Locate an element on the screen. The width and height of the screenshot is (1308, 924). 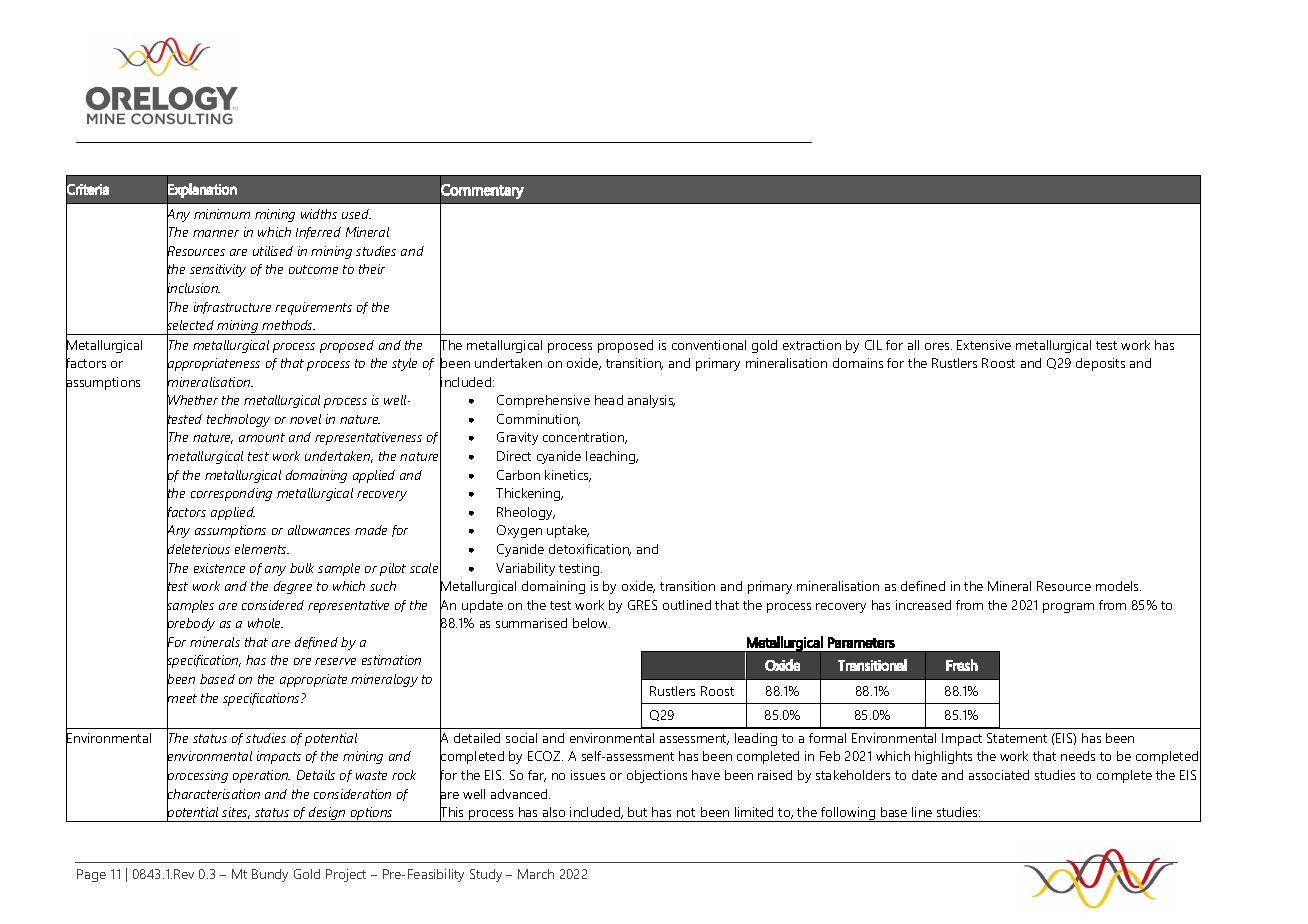
models is located at coordinates (1118, 586).
